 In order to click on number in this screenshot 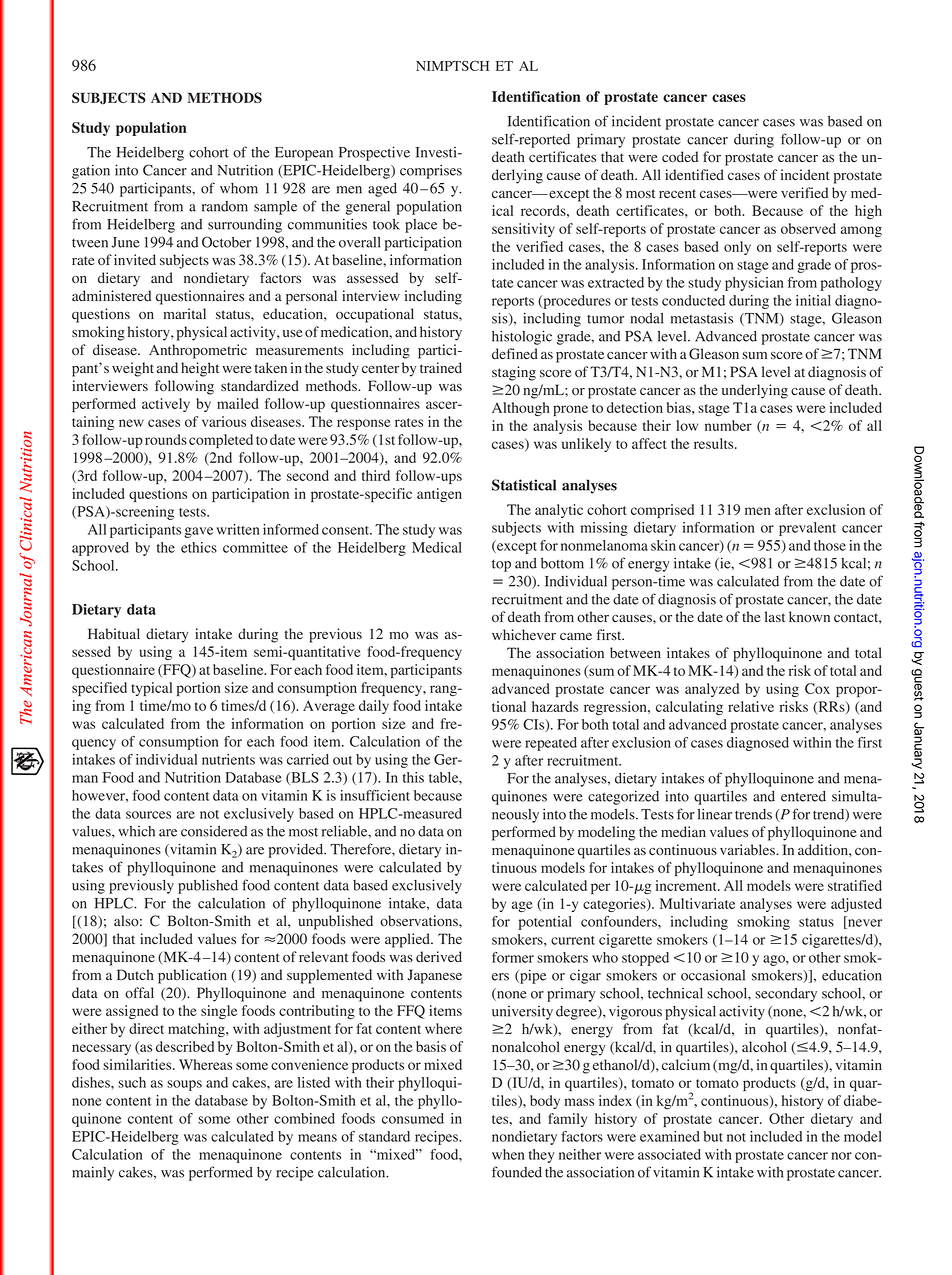, I will do `click(728, 425)`.
